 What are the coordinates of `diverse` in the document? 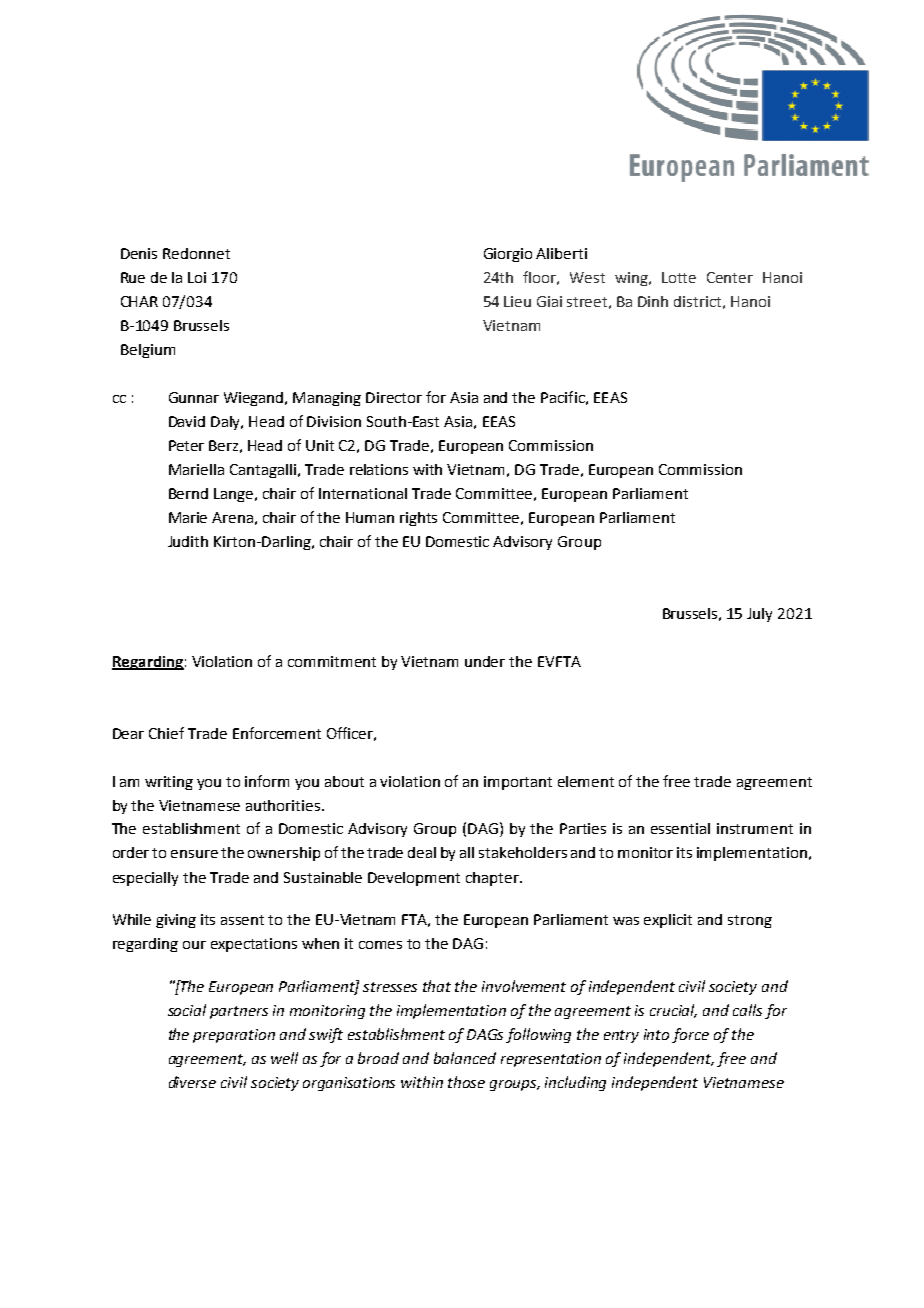 It's located at (192, 1082).
